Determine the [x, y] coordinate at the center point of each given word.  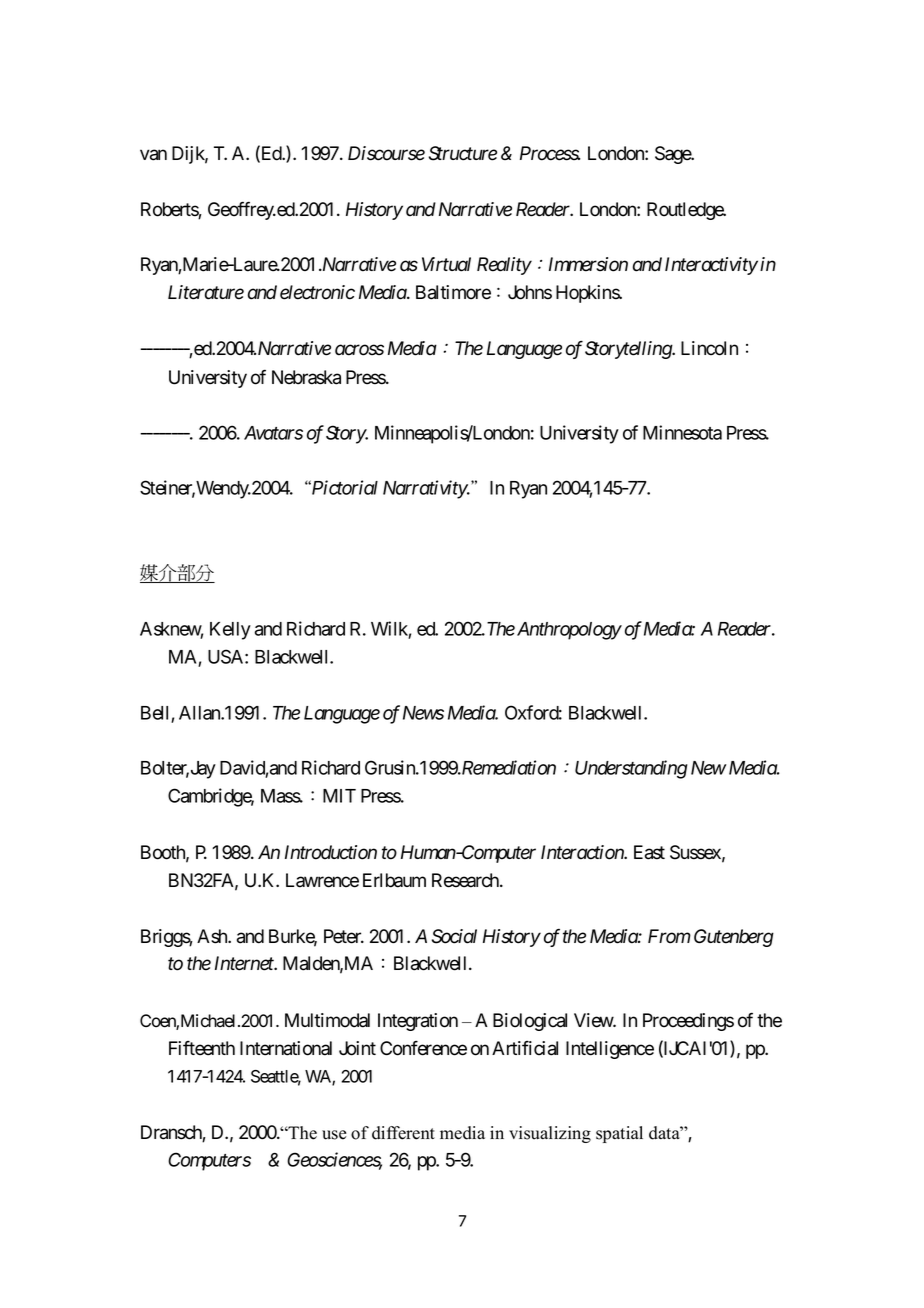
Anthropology [569, 631]
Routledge [686, 211]
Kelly [230, 631]
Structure [463, 153]
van [153, 155]
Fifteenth [202, 1048]
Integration [418, 1022]
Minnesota [682, 432]
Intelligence [610, 1050]
